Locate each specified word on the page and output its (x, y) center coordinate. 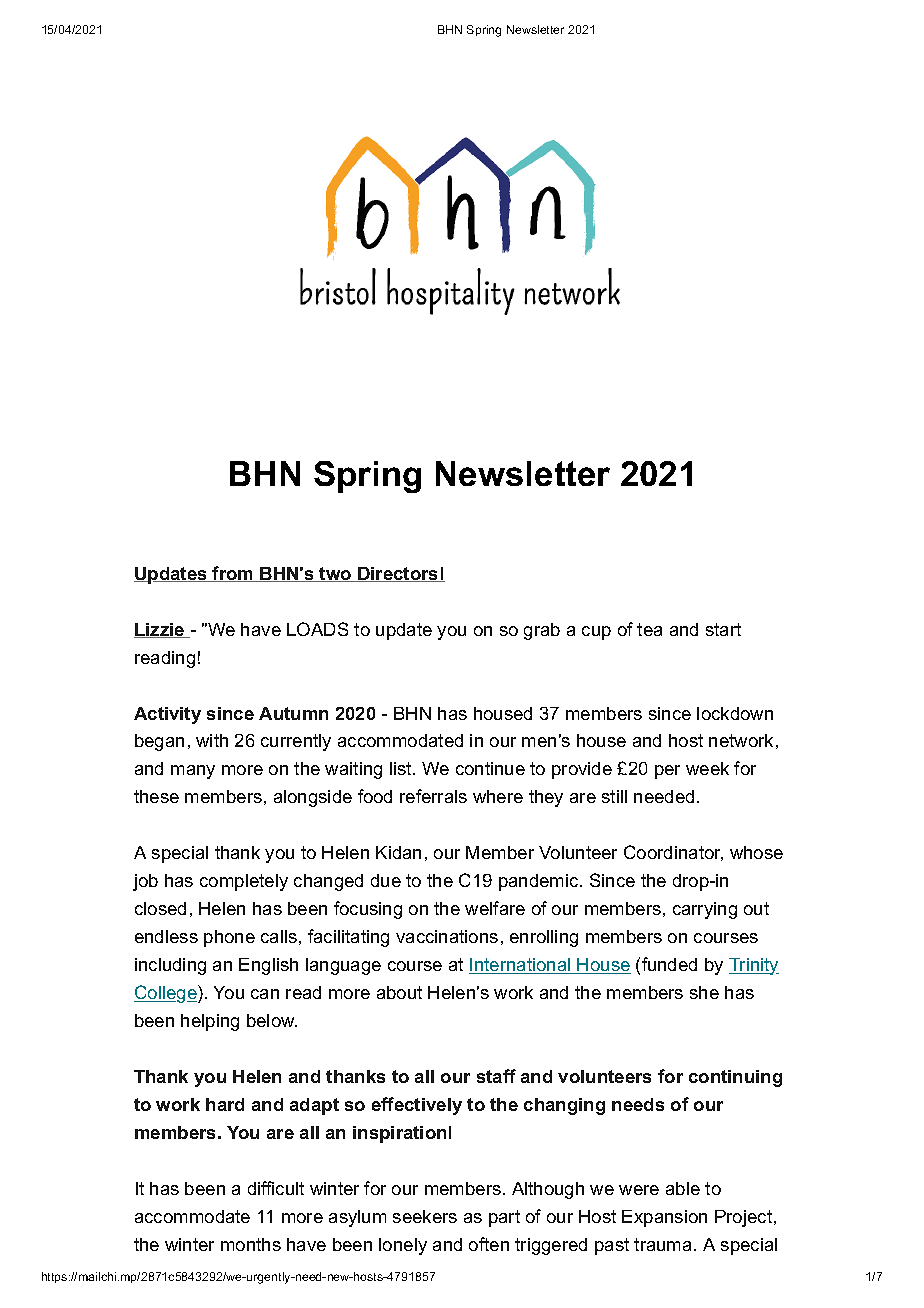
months (251, 1244)
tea (649, 629)
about (399, 992)
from (233, 574)
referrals (433, 796)
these (156, 796)
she (704, 992)
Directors (398, 574)
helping (210, 1022)
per (667, 772)
